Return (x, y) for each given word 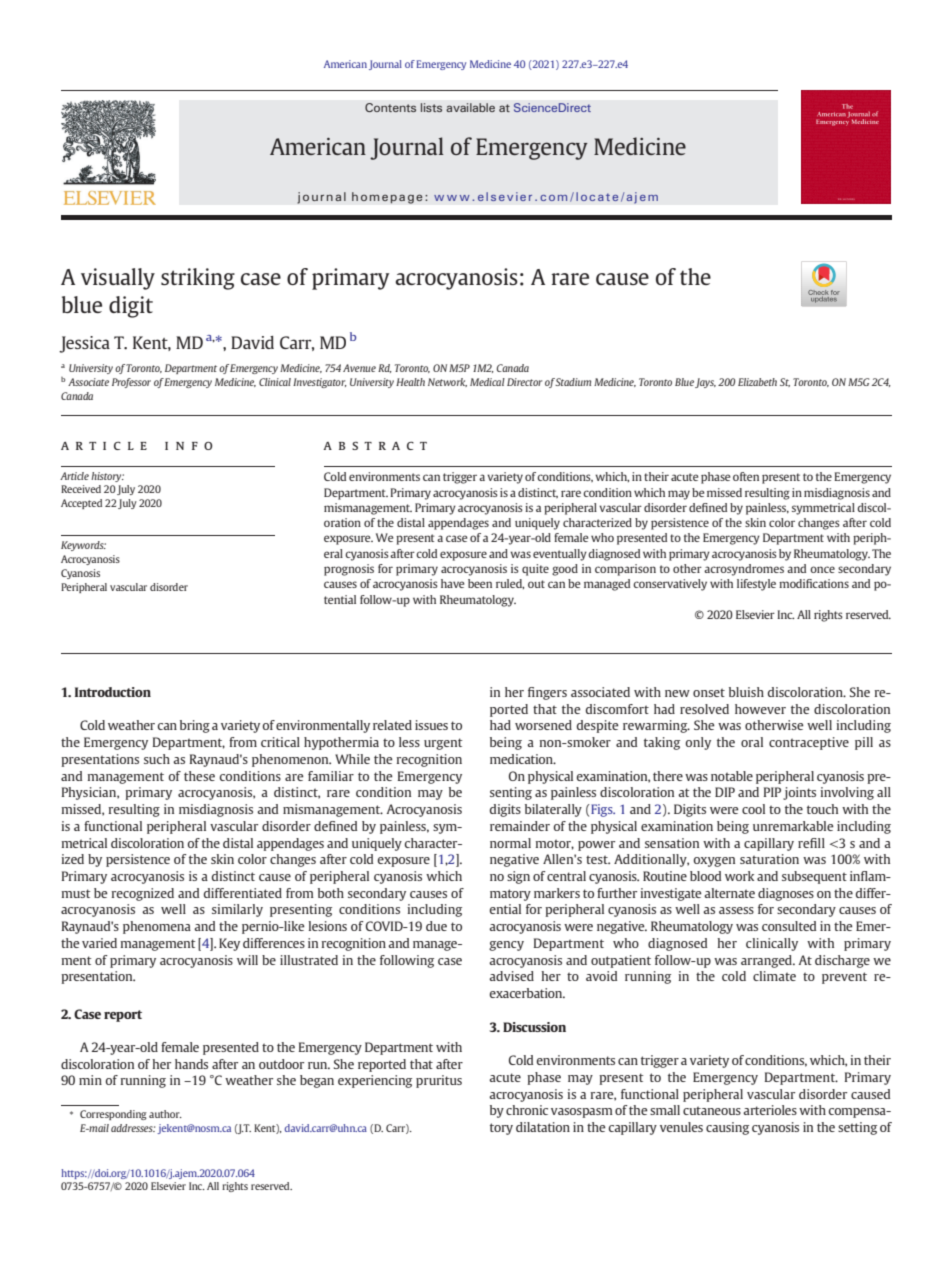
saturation (769, 859)
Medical (487, 382)
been (480, 583)
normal (510, 843)
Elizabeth (757, 382)
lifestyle (756, 585)
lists (431, 107)
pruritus (439, 1081)
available (470, 107)
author (165, 1114)
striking (198, 279)
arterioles (770, 1110)
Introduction (113, 692)
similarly (237, 910)
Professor (131, 383)
